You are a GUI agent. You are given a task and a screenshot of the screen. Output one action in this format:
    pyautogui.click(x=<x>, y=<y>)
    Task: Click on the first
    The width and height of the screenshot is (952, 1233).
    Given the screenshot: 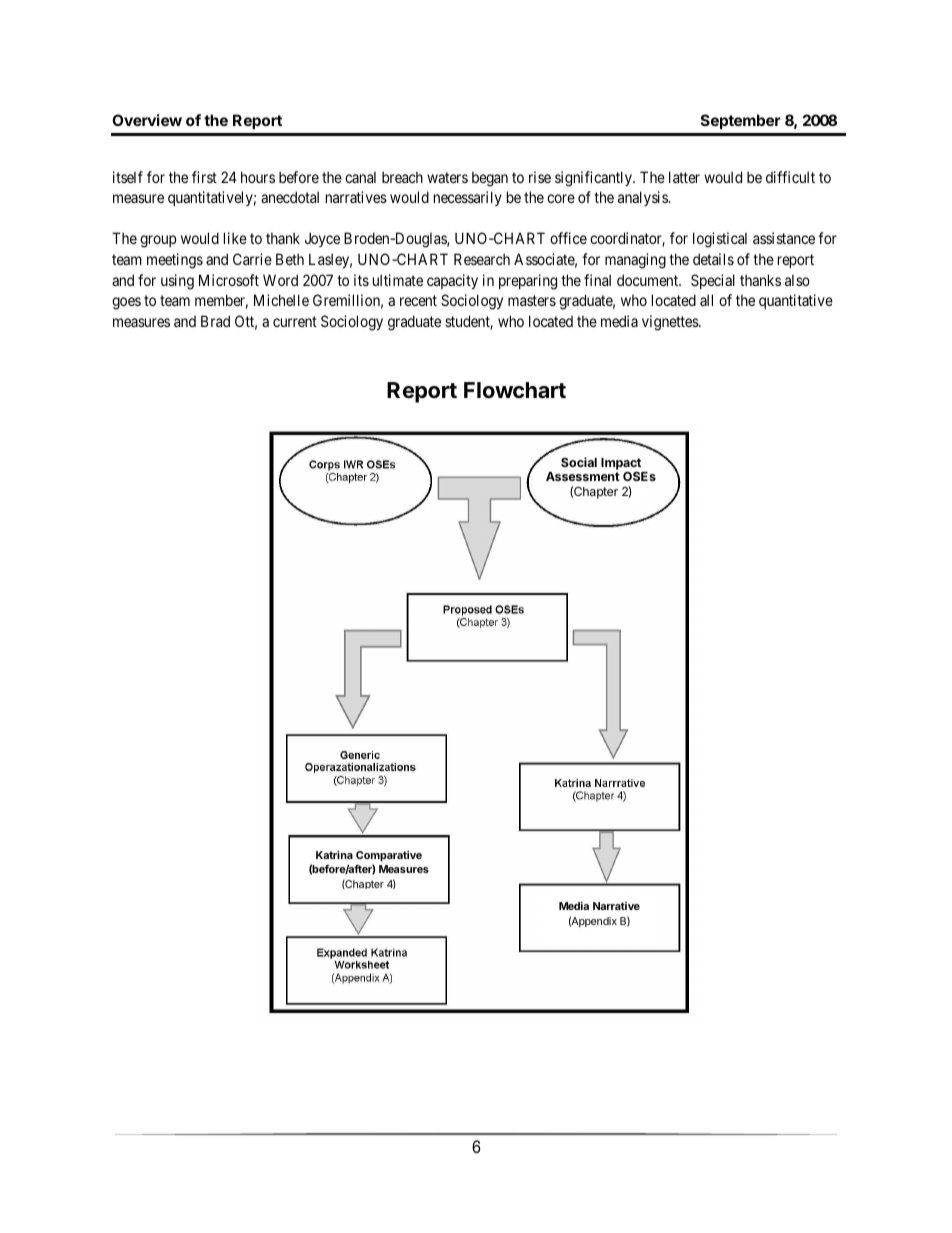 What is the action you would take?
    pyautogui.click(x=204, y=177)
